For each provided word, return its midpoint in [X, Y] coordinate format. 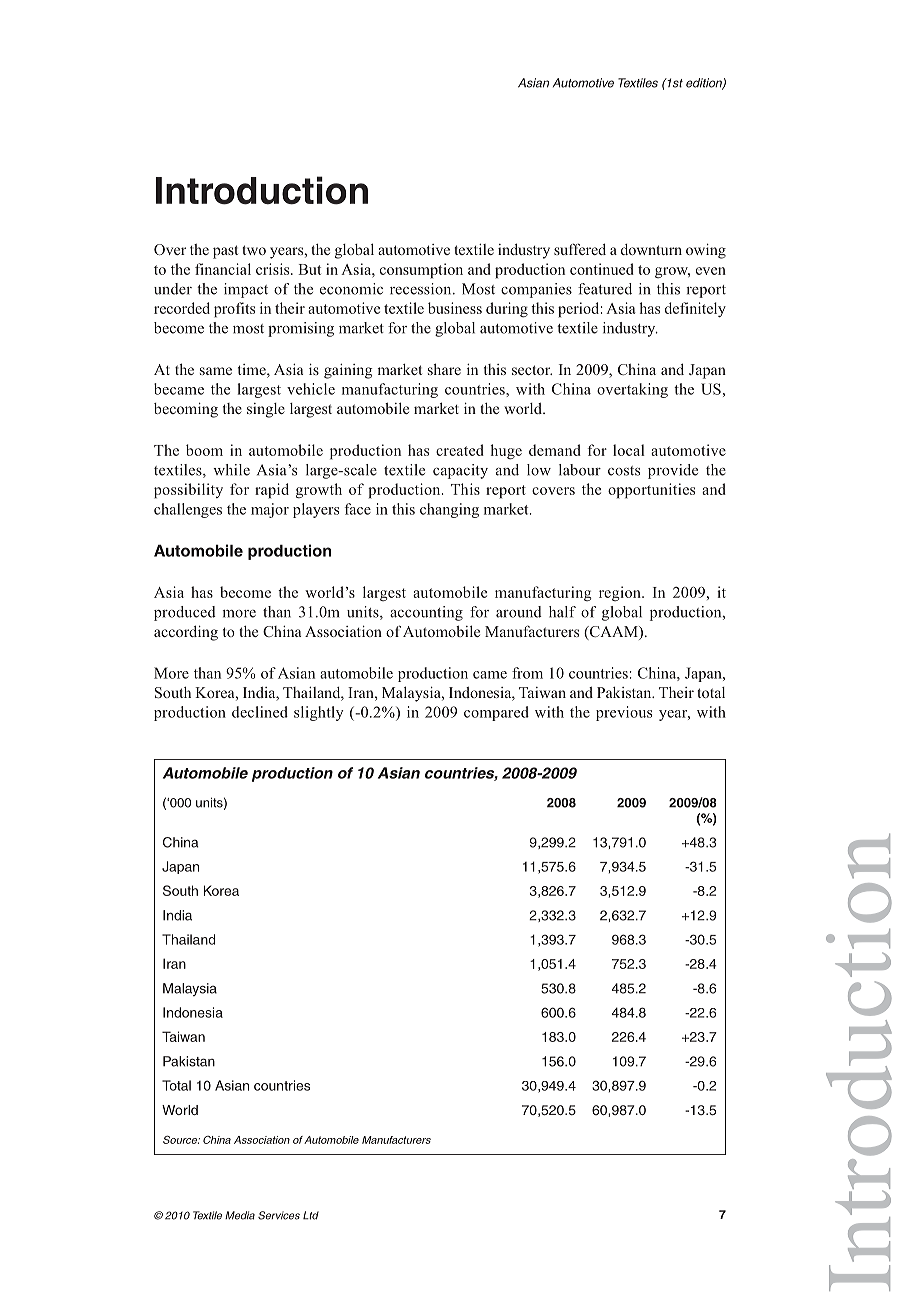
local [629, 450]
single [266, 410]
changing [449, 510]
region [621, 593]
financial [223, 269]
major [270, 510]
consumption [421, 271]
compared [496, 713]
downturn [651, 249]
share [444, 369]
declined [260, 712]
